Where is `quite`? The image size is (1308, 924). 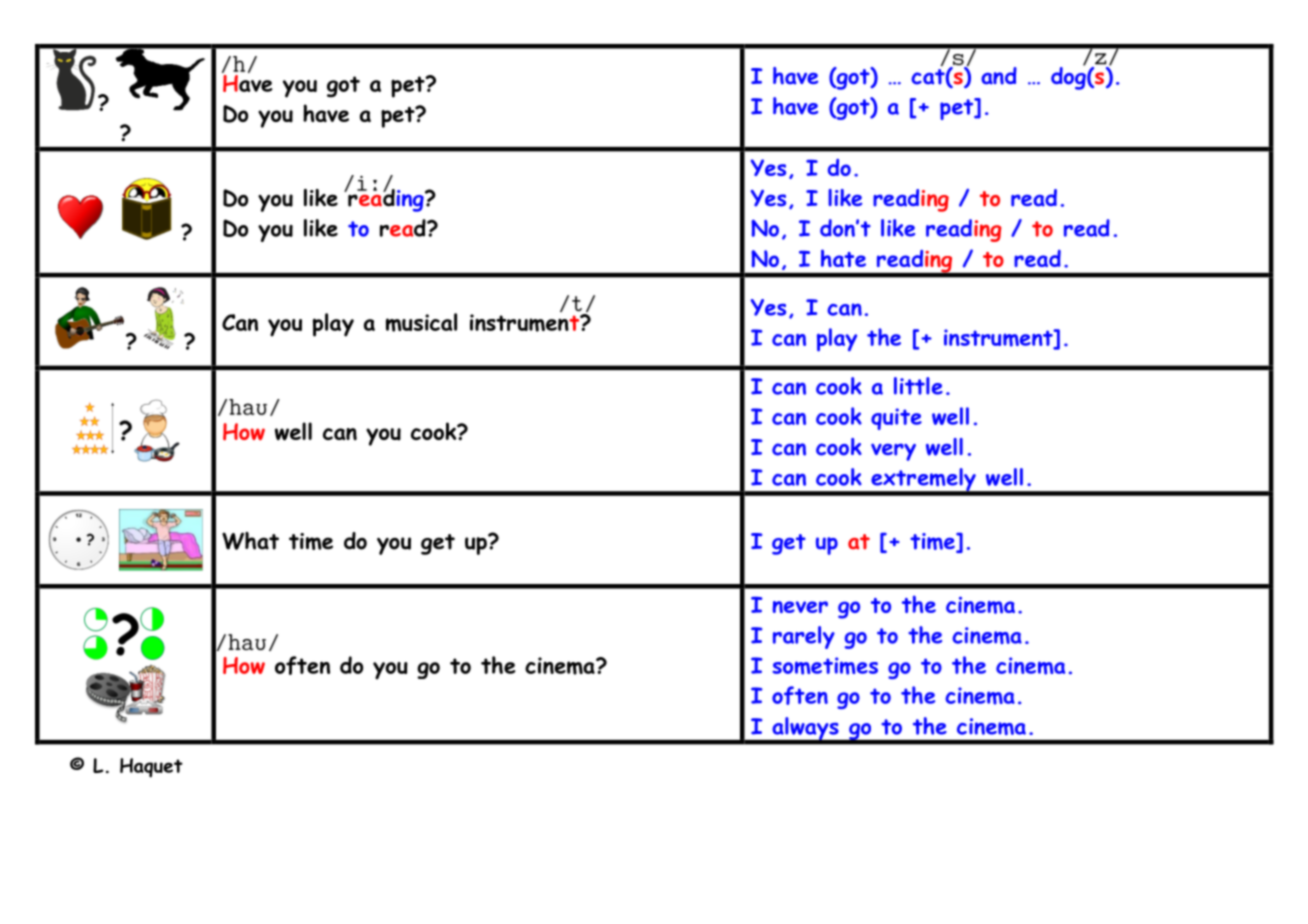
quite is located at coordinates (896, 419).
